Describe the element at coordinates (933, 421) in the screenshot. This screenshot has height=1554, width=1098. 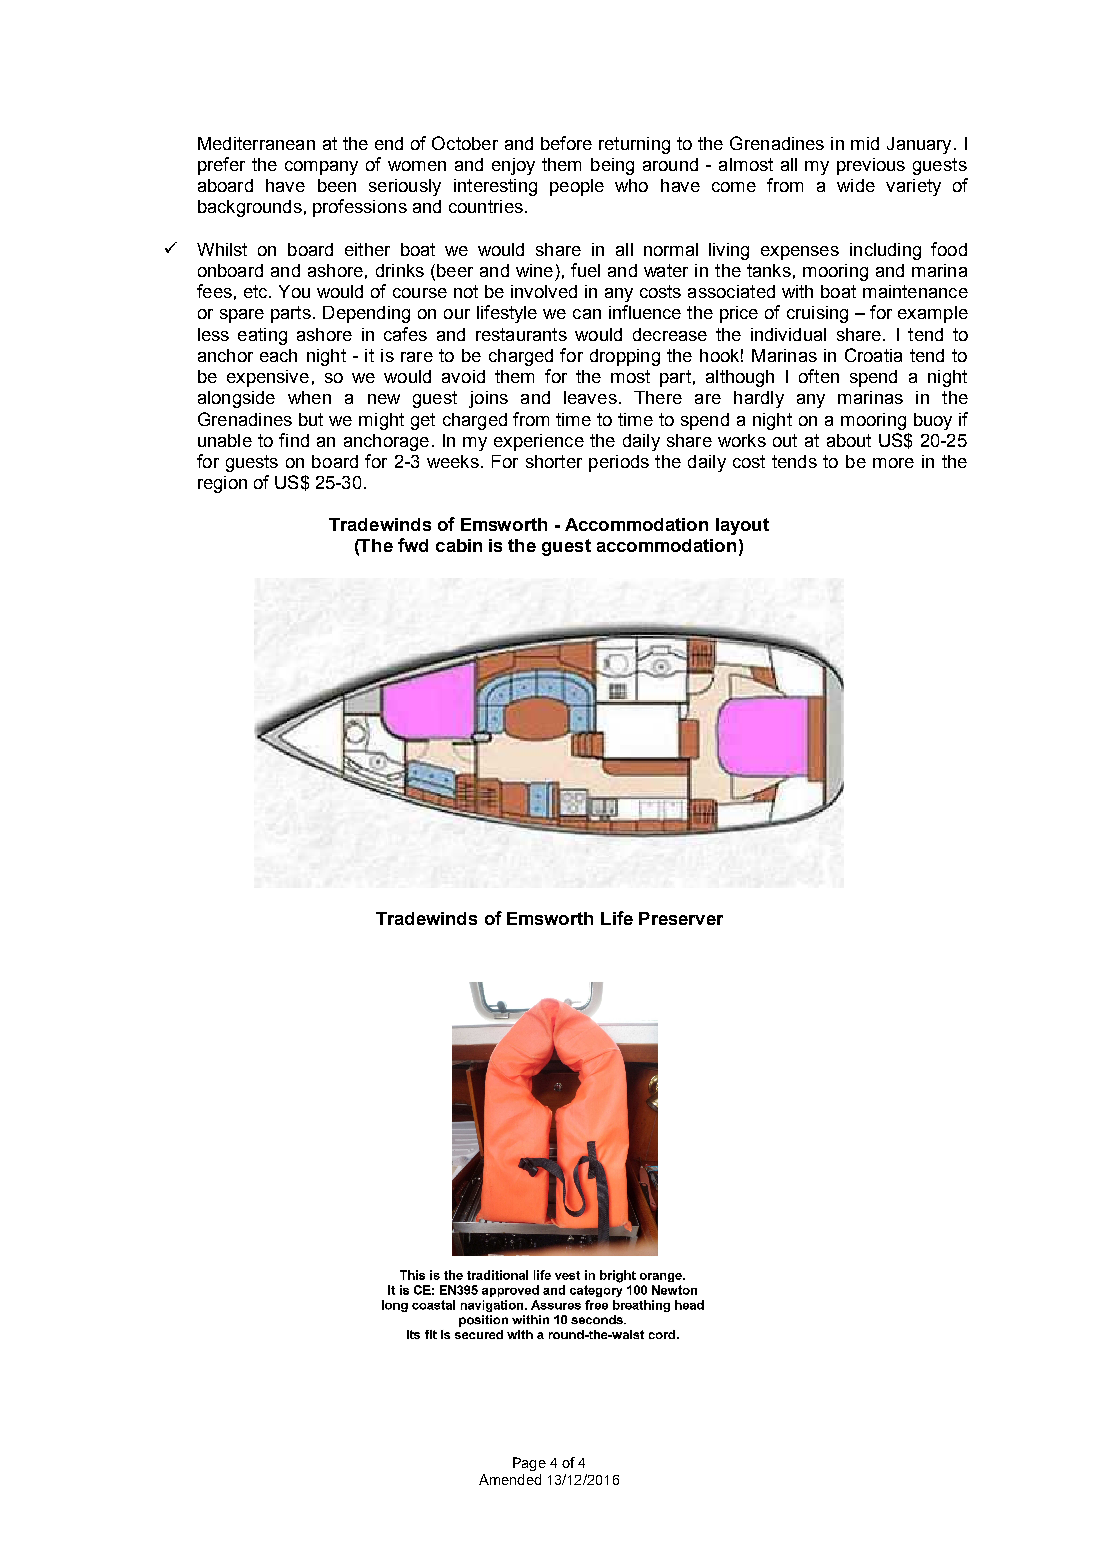
I see `buoy` at that location.
